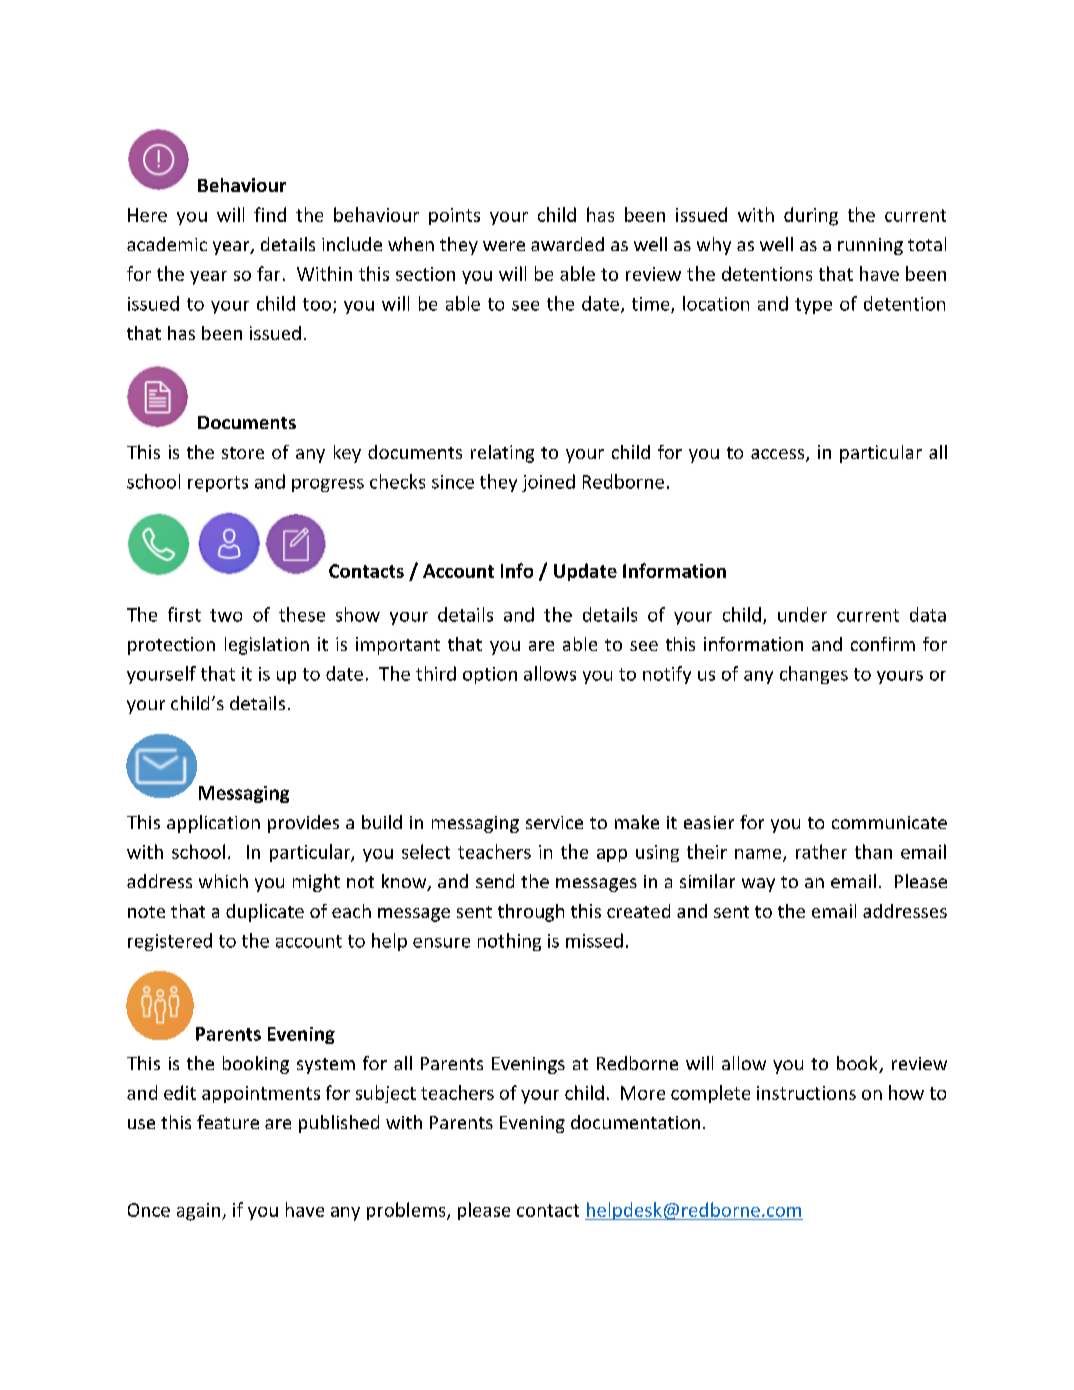  What do you see at coordinates (870, 246) in the page?
I see `running` at bounding box center [870, 246].
